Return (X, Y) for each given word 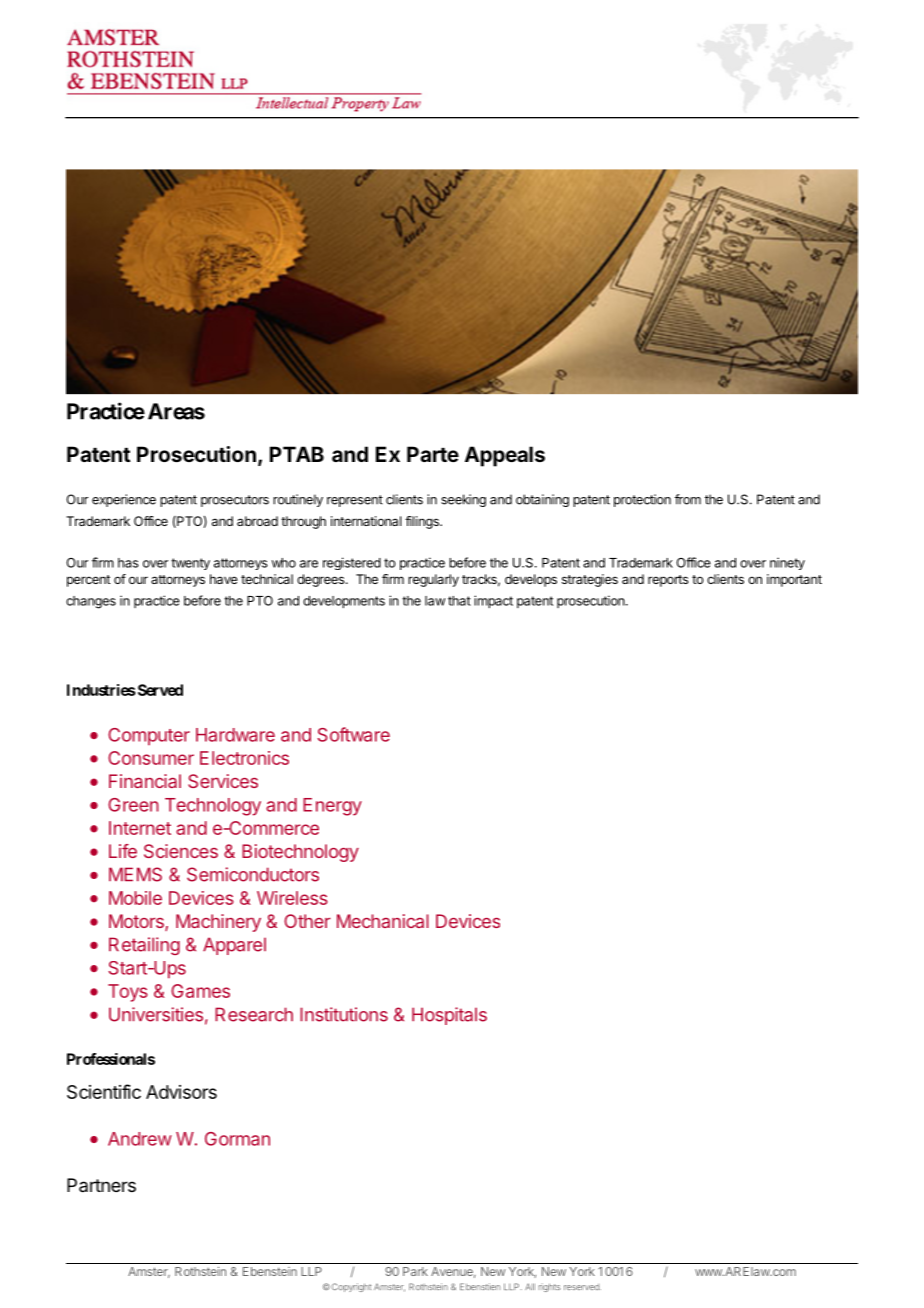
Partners (101, 1185)
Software (353, 734)
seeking (463, 500)
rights (549, 1287)
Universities (156, 1014)
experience (124, 500)
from (688, 499)
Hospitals (449, 1016)
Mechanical (383, 921)
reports (668, 581)
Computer (149, 736)
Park (415, 1271)
